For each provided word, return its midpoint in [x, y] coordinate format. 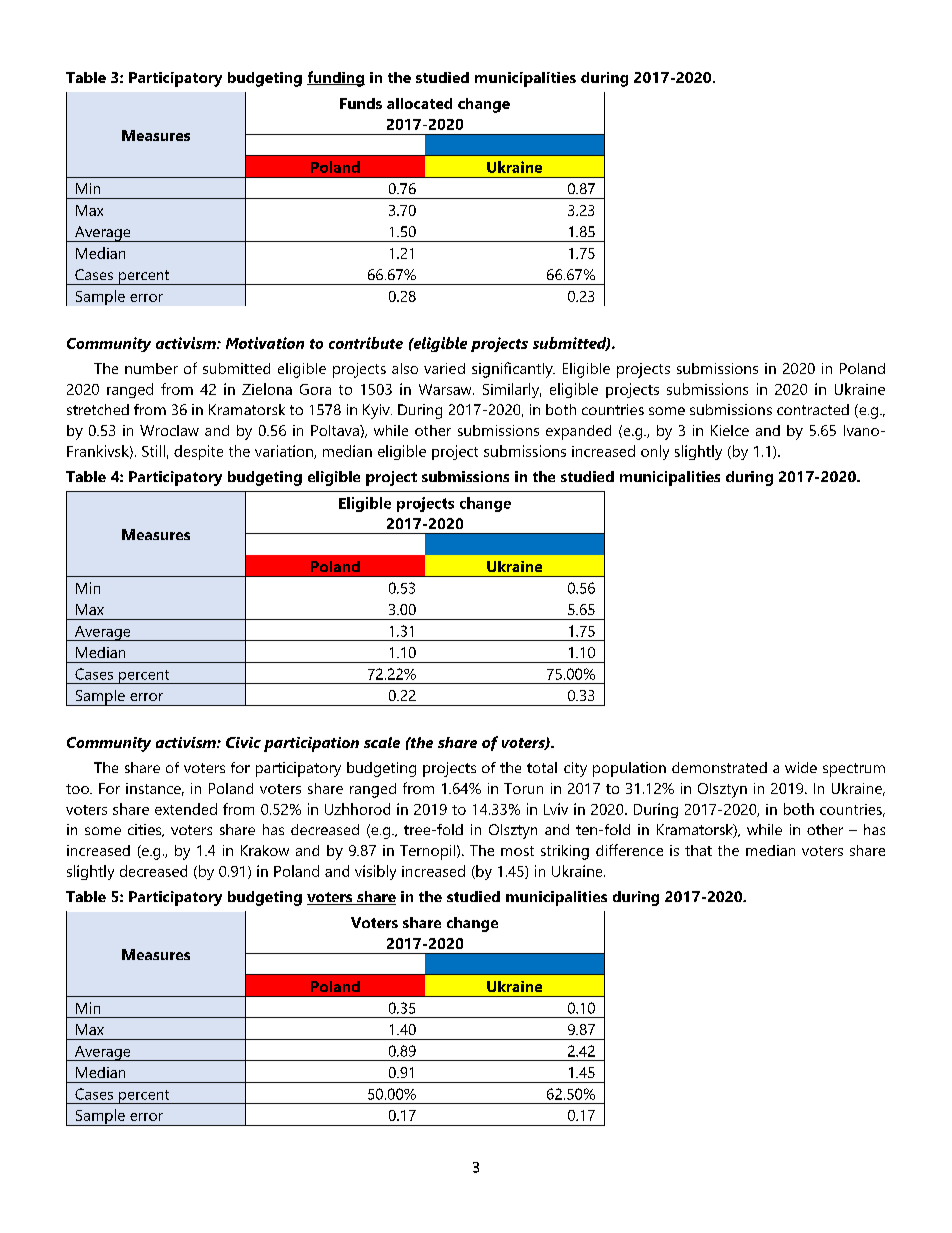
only [655, 452]
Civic [243, 742]
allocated [419, 103]
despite [198, 452]
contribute [366, 343]
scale [382, 742]
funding [336, 79]
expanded [578, 432]
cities [146, 830]
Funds [361, 103]
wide [801, 767]
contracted [813, 409]
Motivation [265, 343]
